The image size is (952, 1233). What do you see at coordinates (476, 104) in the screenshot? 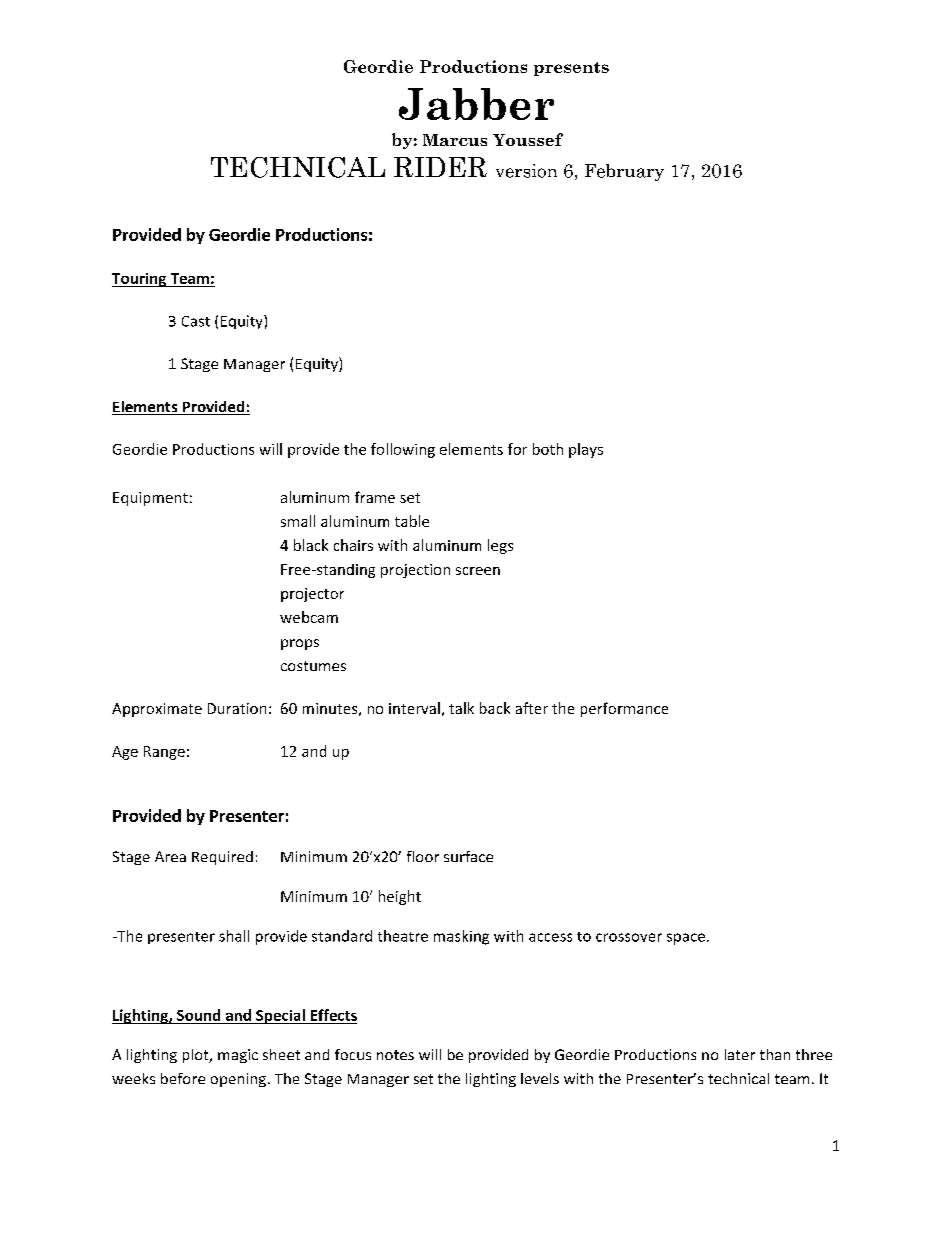
I see `Jabber` at bounding box center [476, 104].
